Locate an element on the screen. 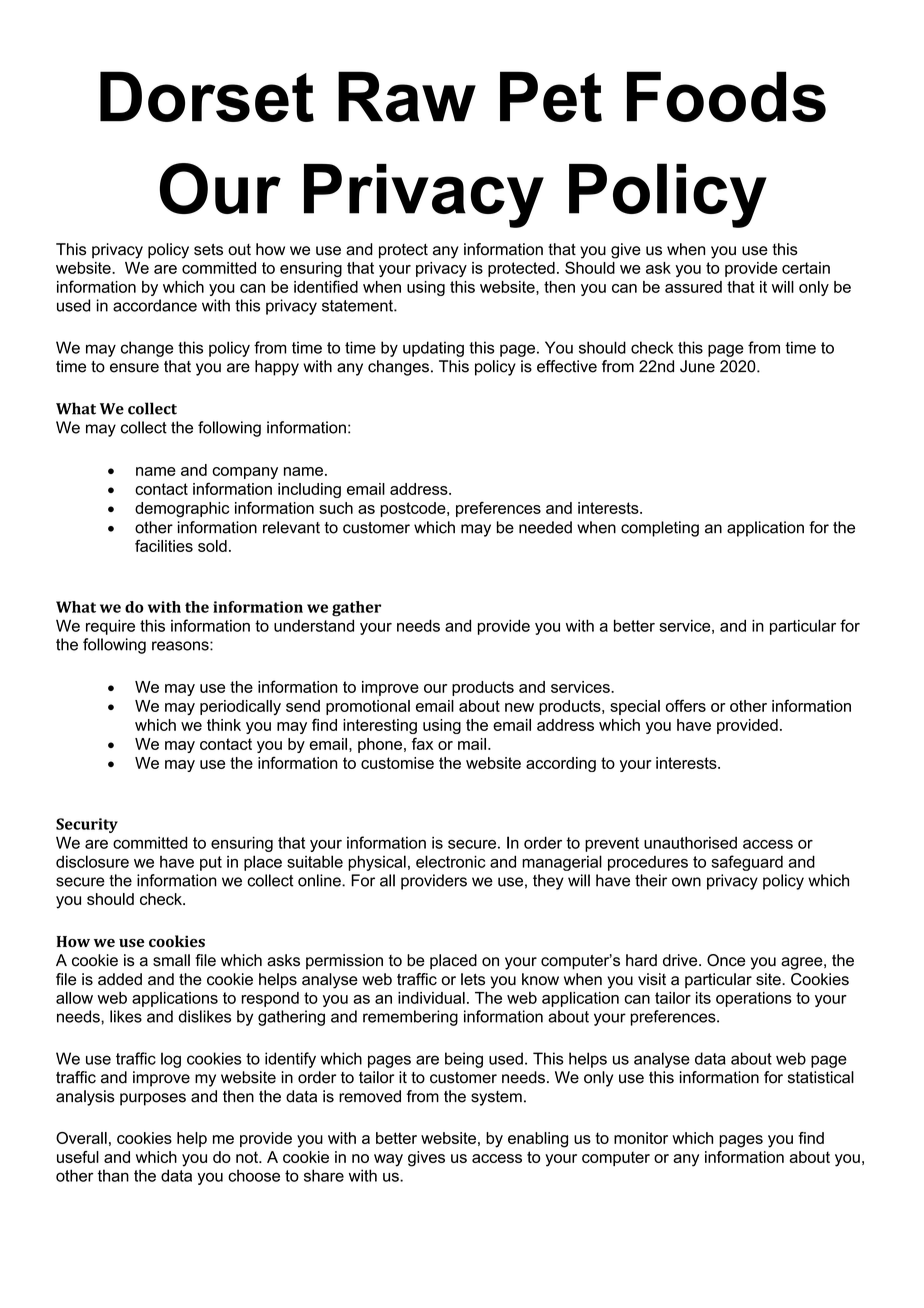 This screenshot has height=1308, width=924. Foods is located at coordinates (726, 96).
